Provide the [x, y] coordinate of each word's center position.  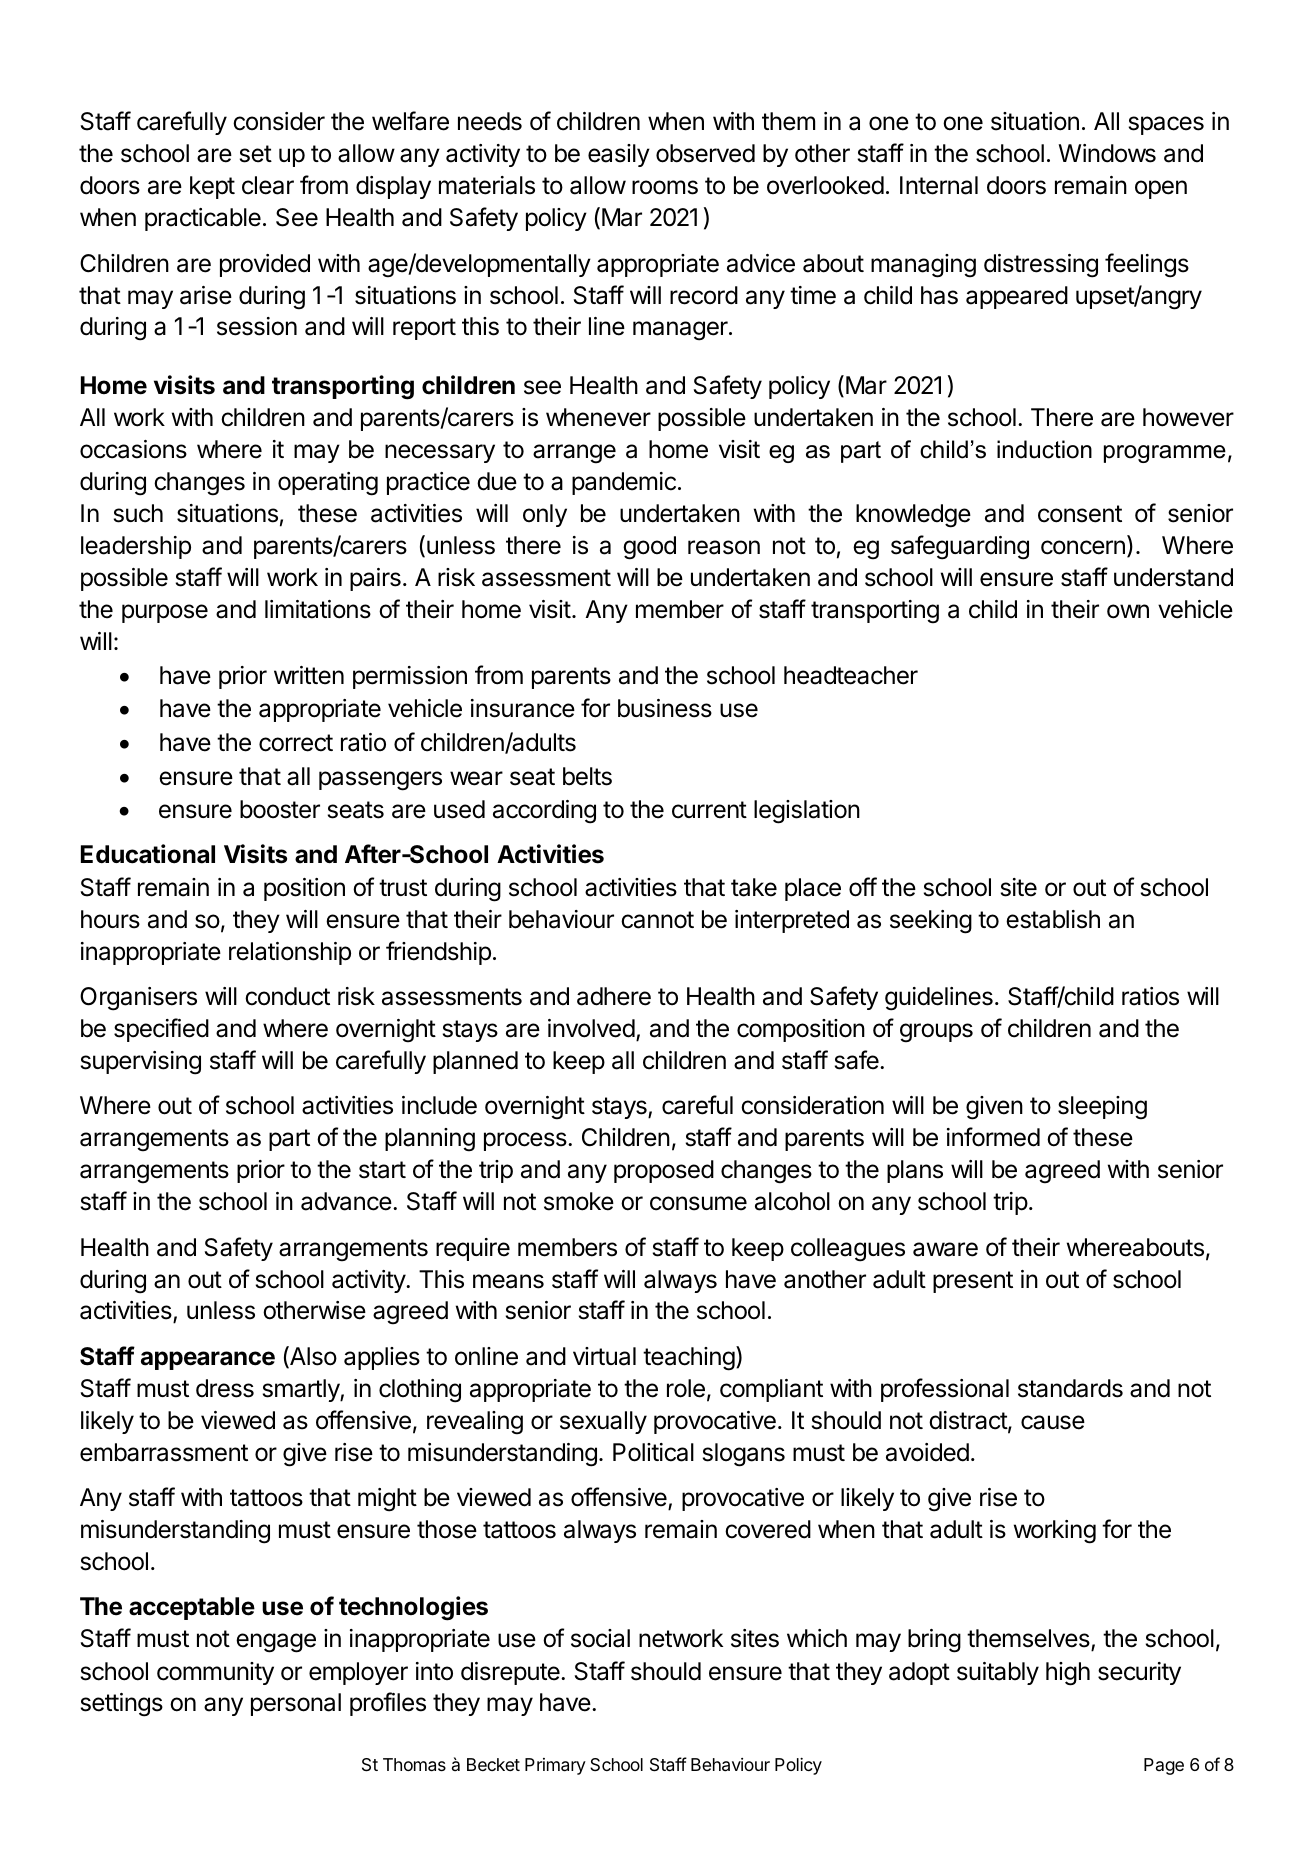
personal [296, 1704]
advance [346, 1201]
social [600, 1638]
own [1128, 611]
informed [993, 1137]
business [665, 708]
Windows [1107, 153]
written [309, 675]
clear [268, 185]
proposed [664, 1171]
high [1068, 1674]
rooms [665, 187]
